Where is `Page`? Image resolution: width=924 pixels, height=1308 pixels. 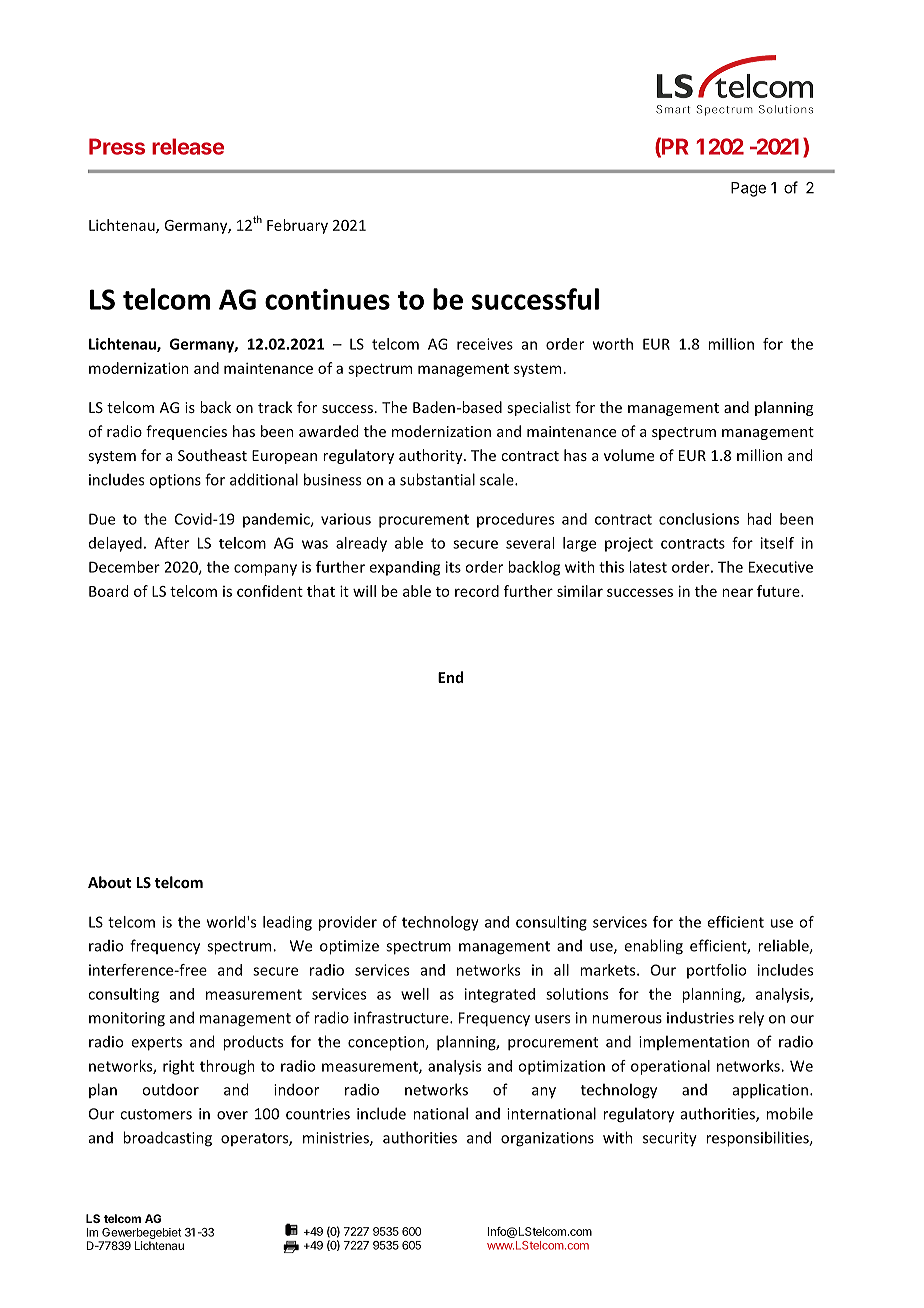 Page is located at coordinates (748, 189).
